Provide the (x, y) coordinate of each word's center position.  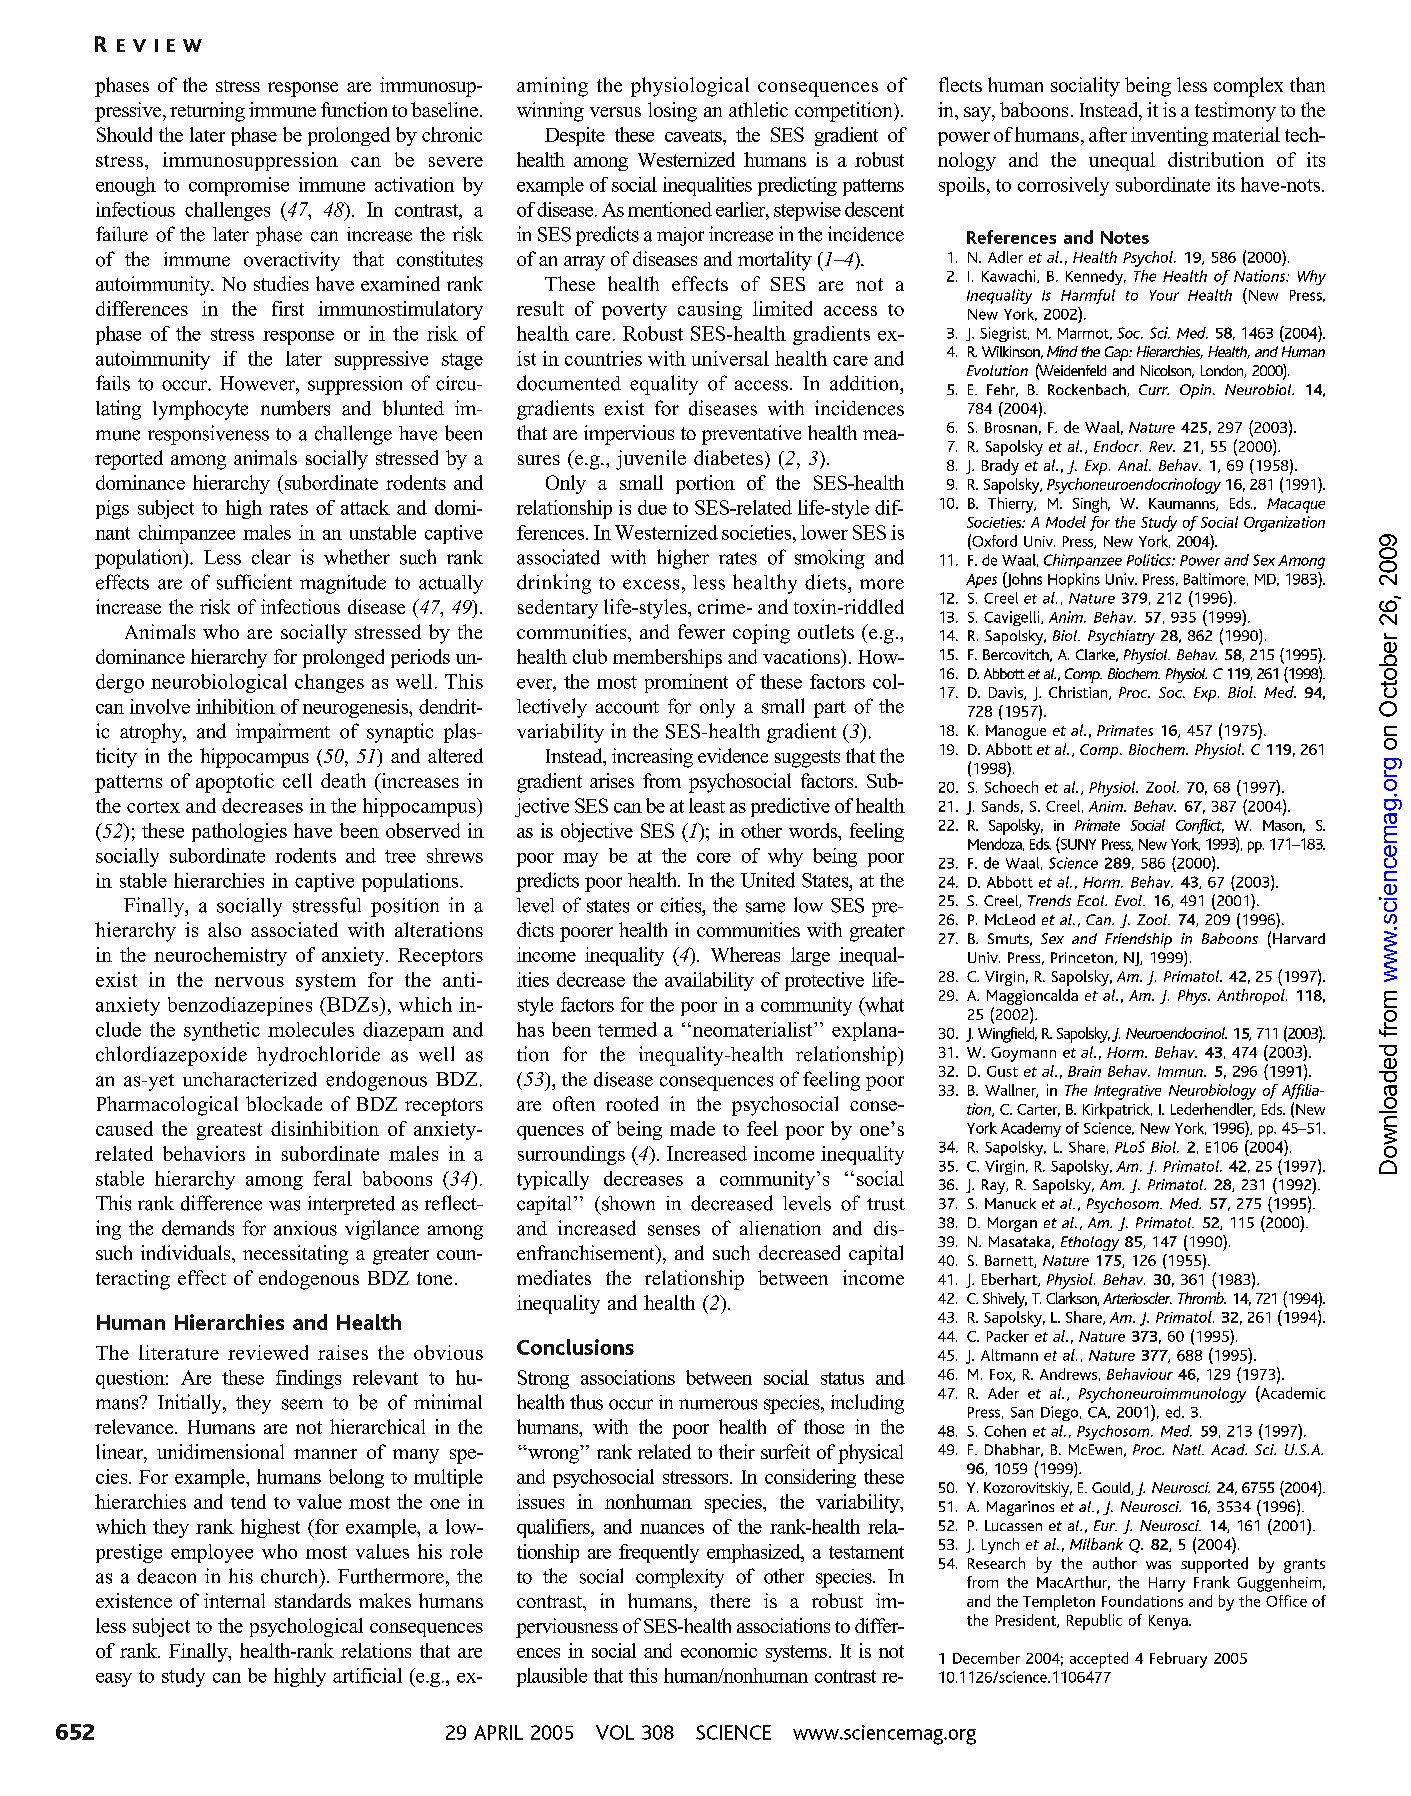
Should (124, 134)
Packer (1008, 1336)
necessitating (295, 1255)
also (224, 929)
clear (271, 557)
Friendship (1138, 940)
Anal (1134, 465)
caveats (694, 136)
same (765, 907)
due (652, 507)
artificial (367, 1675)
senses (674, 1230)
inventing (1169, 136)
